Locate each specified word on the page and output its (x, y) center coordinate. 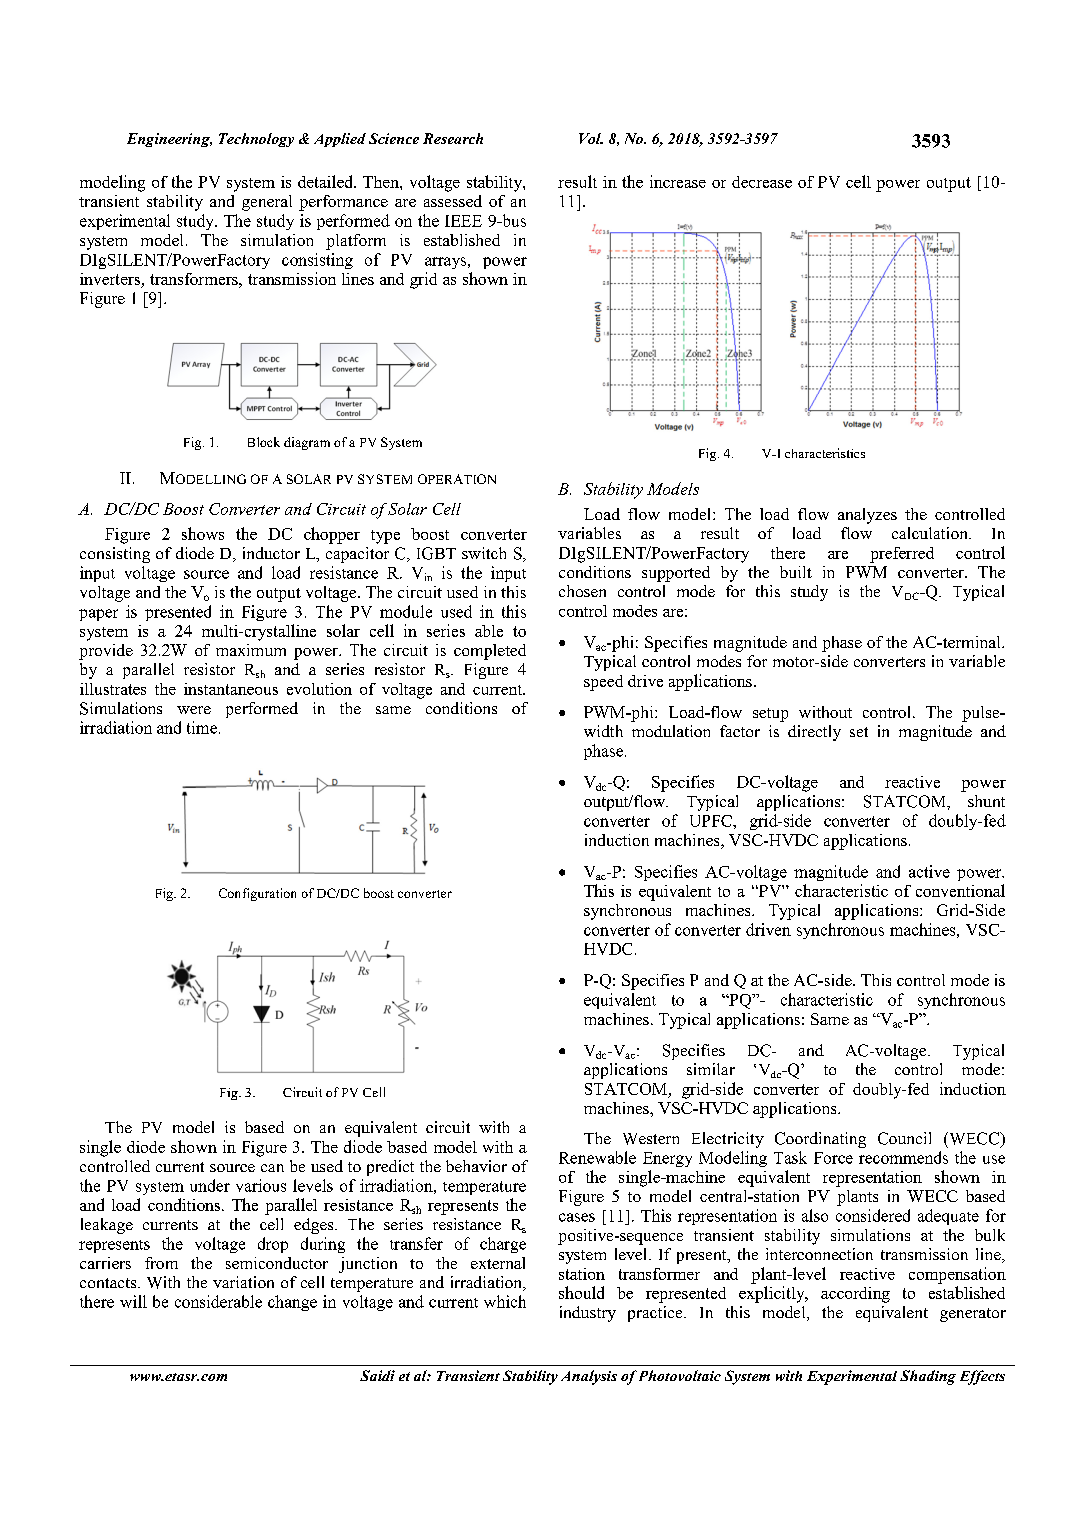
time (203, 727)
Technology (256, 140)
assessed (453, 201)
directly (814, 733)
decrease (762, 182)
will (133, 1301)
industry (588, 1314)
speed (603, 683)
